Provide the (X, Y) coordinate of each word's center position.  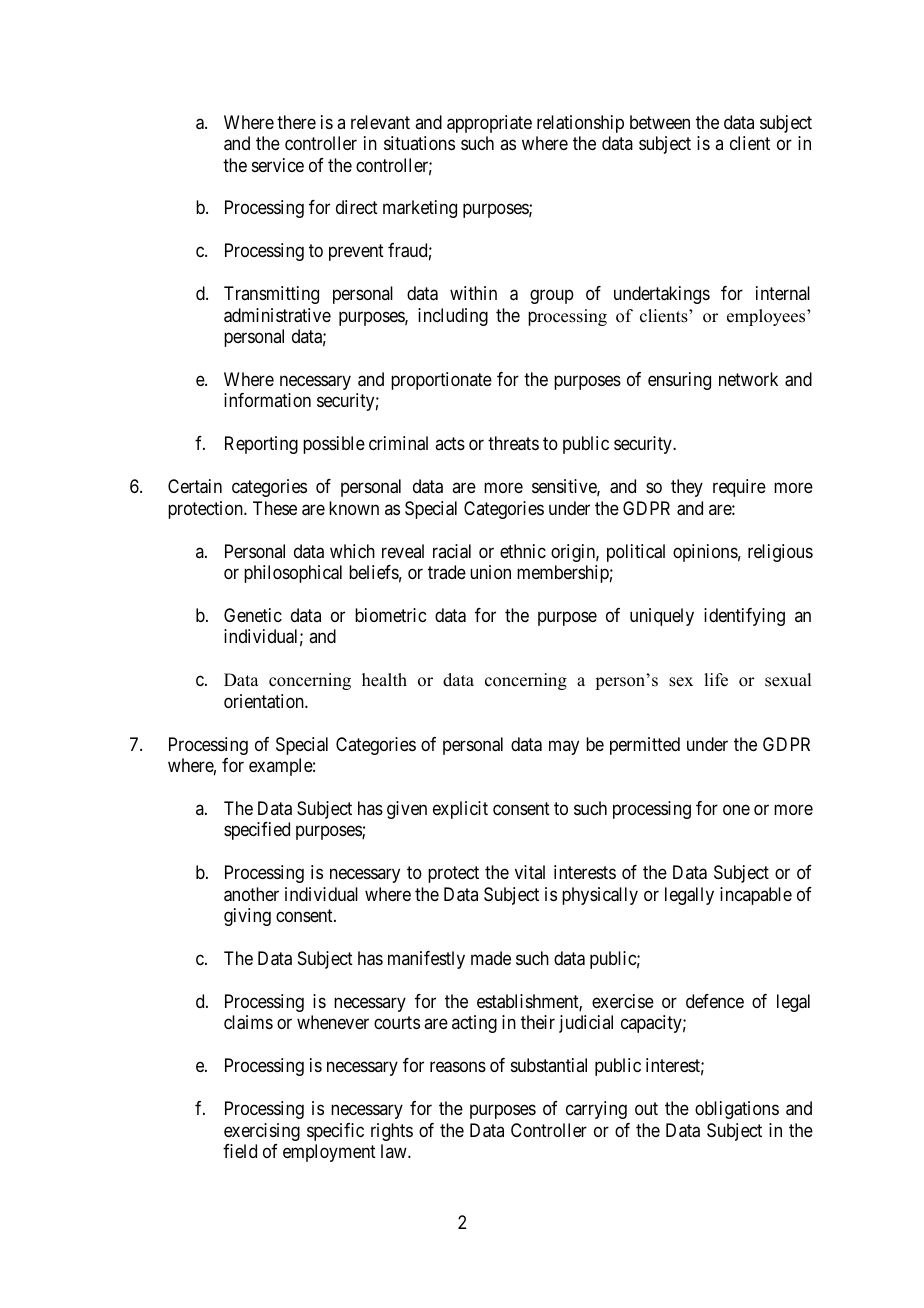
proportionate (441, 381)
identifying (744, 617)
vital (530, 872)
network (748, 379)
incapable (756, 896)
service (278, 165)
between (660, 122)
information (267, 400)
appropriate (489, 124)
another (251, 894)
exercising (262, 1132)
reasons (458, 1067)
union (490, 572)
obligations (737, 1110)
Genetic (253, 615)
